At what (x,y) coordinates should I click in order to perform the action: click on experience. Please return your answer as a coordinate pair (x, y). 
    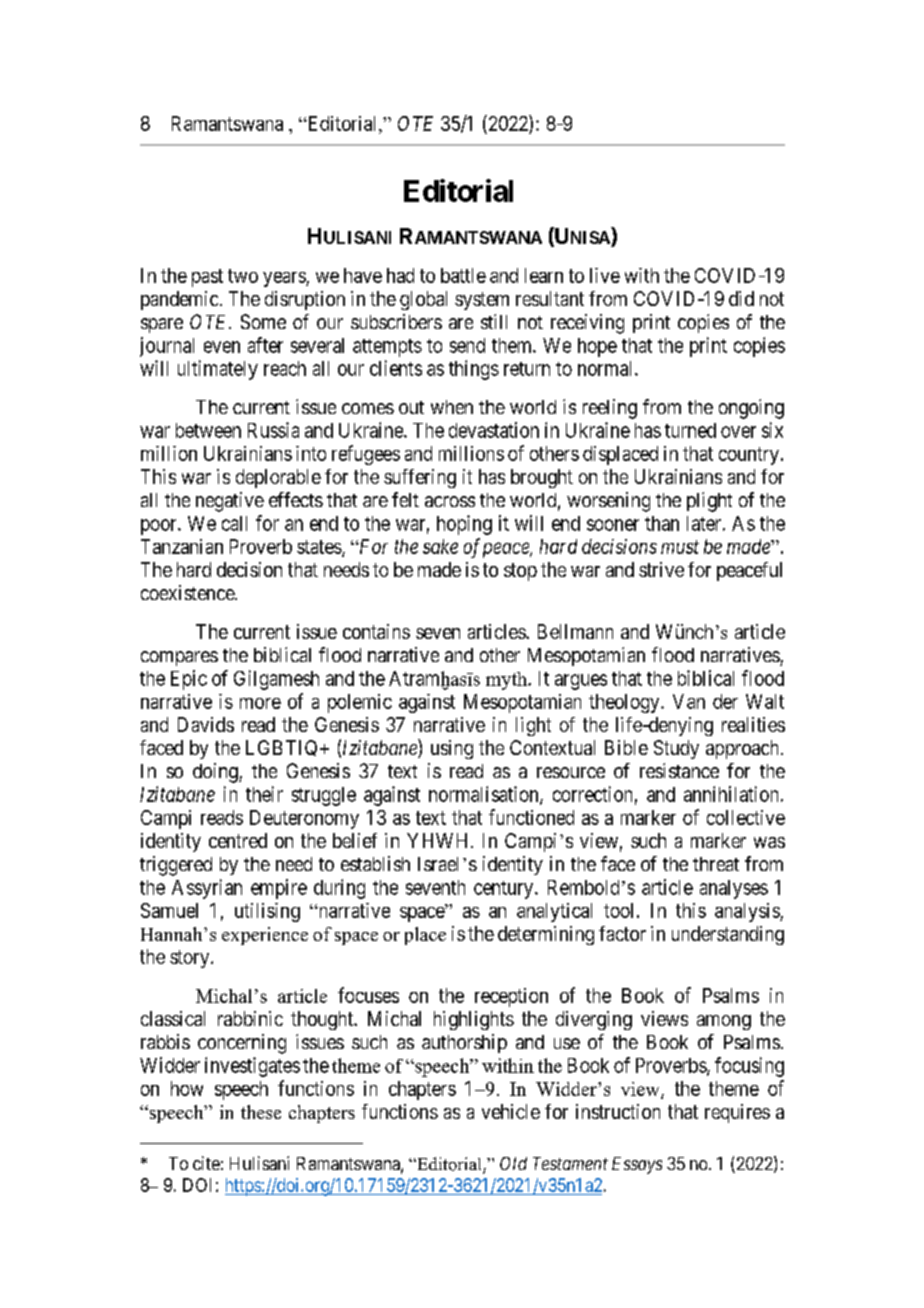
    Looking at the image, I should click on (265, 936).
